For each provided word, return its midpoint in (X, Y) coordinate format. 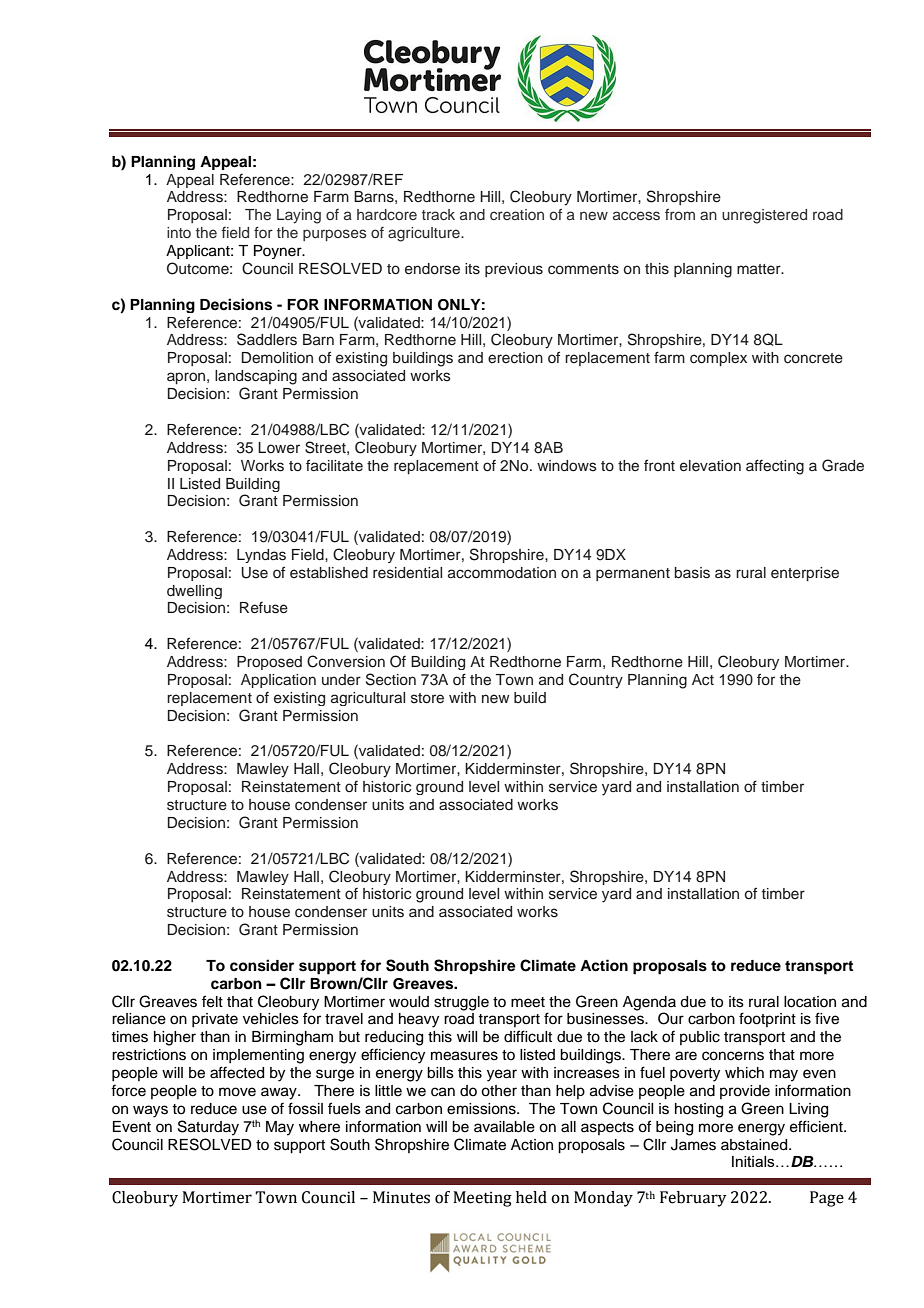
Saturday (208, 1128)
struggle (461, 1003)
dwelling (194, 592)
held (531, 1197)
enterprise (805, 574)
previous (514, 270)
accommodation (502, 573)
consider (262, 965)
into (179, 232)
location (810, 1002)
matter (760, 269)
